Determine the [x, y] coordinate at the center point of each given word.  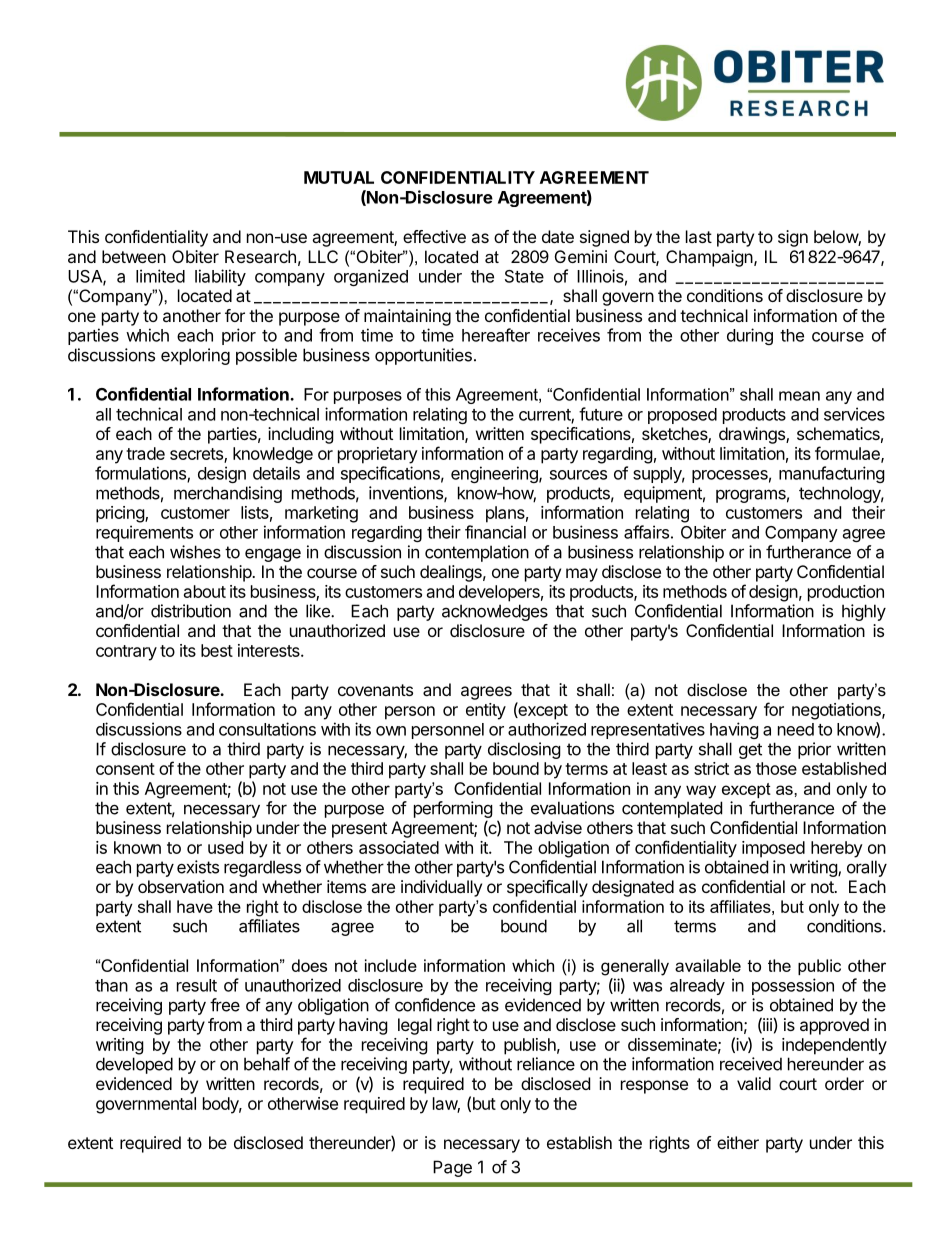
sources [578, 475]
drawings [753, 435]
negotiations [837, 711]
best [217, 650]
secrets [197, 455]
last [699, 236]
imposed [773, 849]
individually [441, 888]
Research [260, 256]
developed [134, 1065]
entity [486, 711]
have [195, 906]
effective [434, 236]
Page [452, 1168]
